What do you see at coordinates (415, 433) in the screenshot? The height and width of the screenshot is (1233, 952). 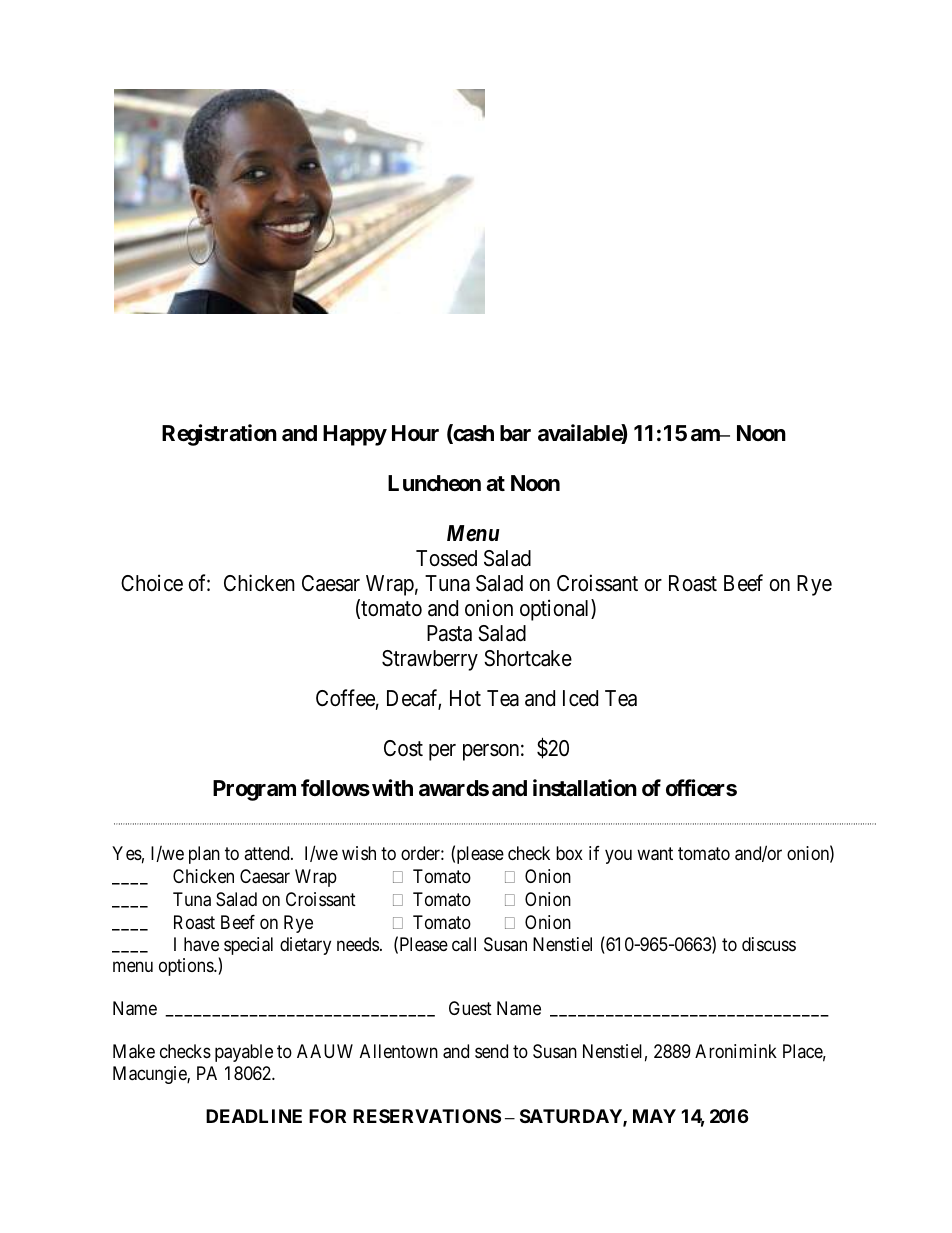 I see `Hour` at bounding box center [415, 433].
